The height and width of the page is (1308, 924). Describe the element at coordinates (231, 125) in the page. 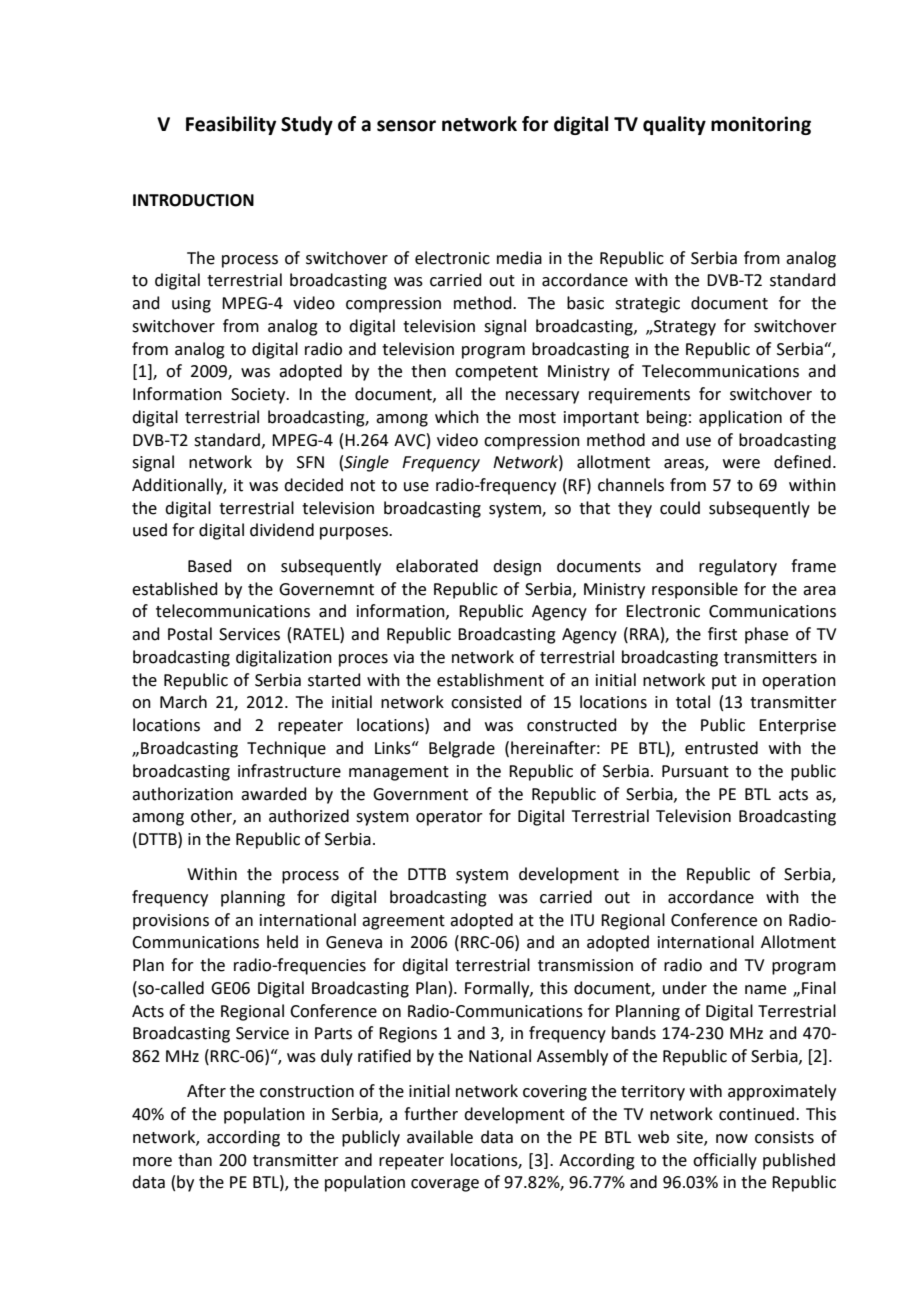

I see `Feasibility` at that location.
